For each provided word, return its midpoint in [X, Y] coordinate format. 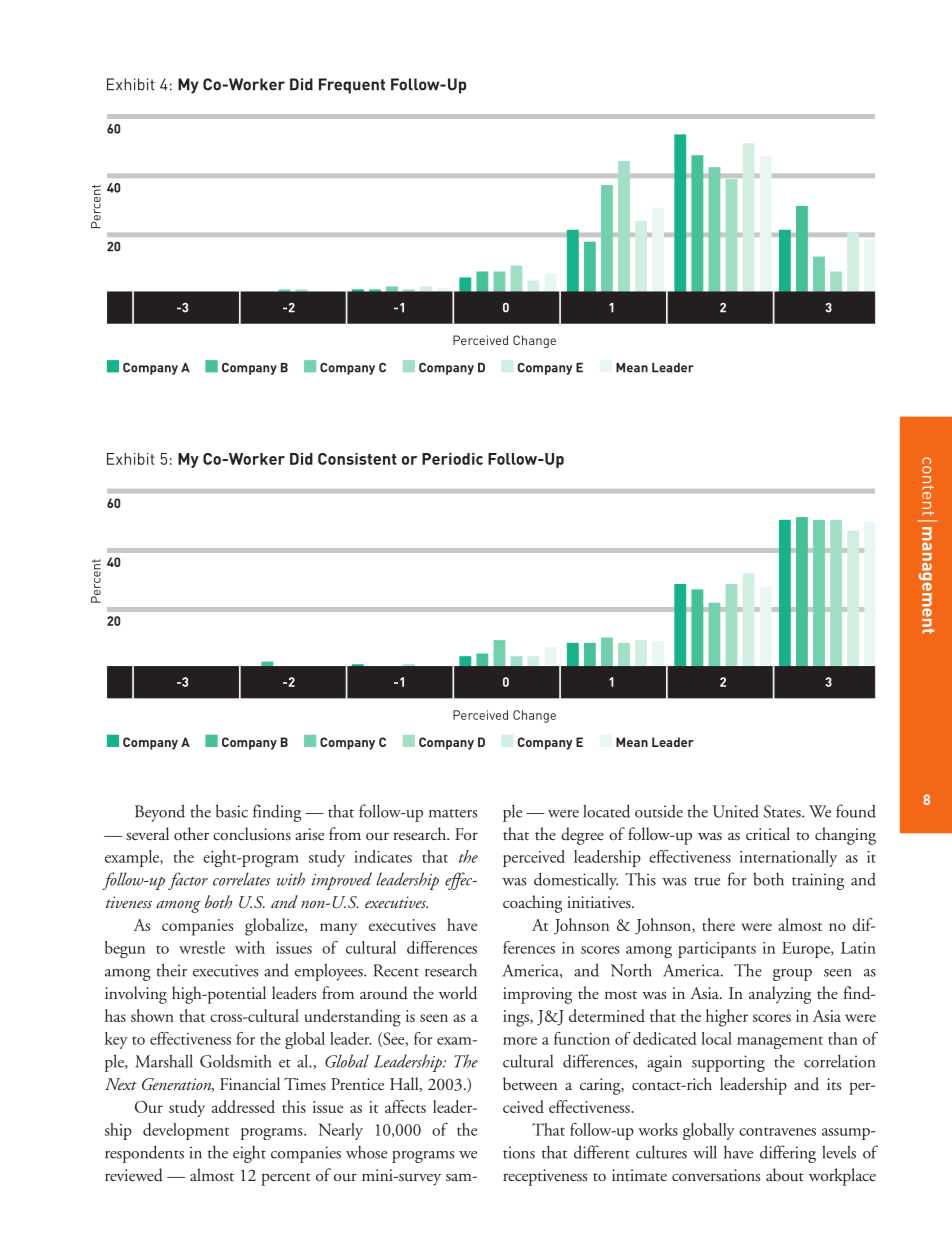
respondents [144, 1154]
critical [768, 833]
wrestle [202, 947]
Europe [807, 950]
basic [232, 811]
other [191, 833]
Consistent [357, 459]
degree [582, 836]
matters [453, 813]
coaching [532, 904]
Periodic [452, 459]
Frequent [352, 86]
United [736, 811]
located [606, 811]
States [783, 811]
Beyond [160, 813]
